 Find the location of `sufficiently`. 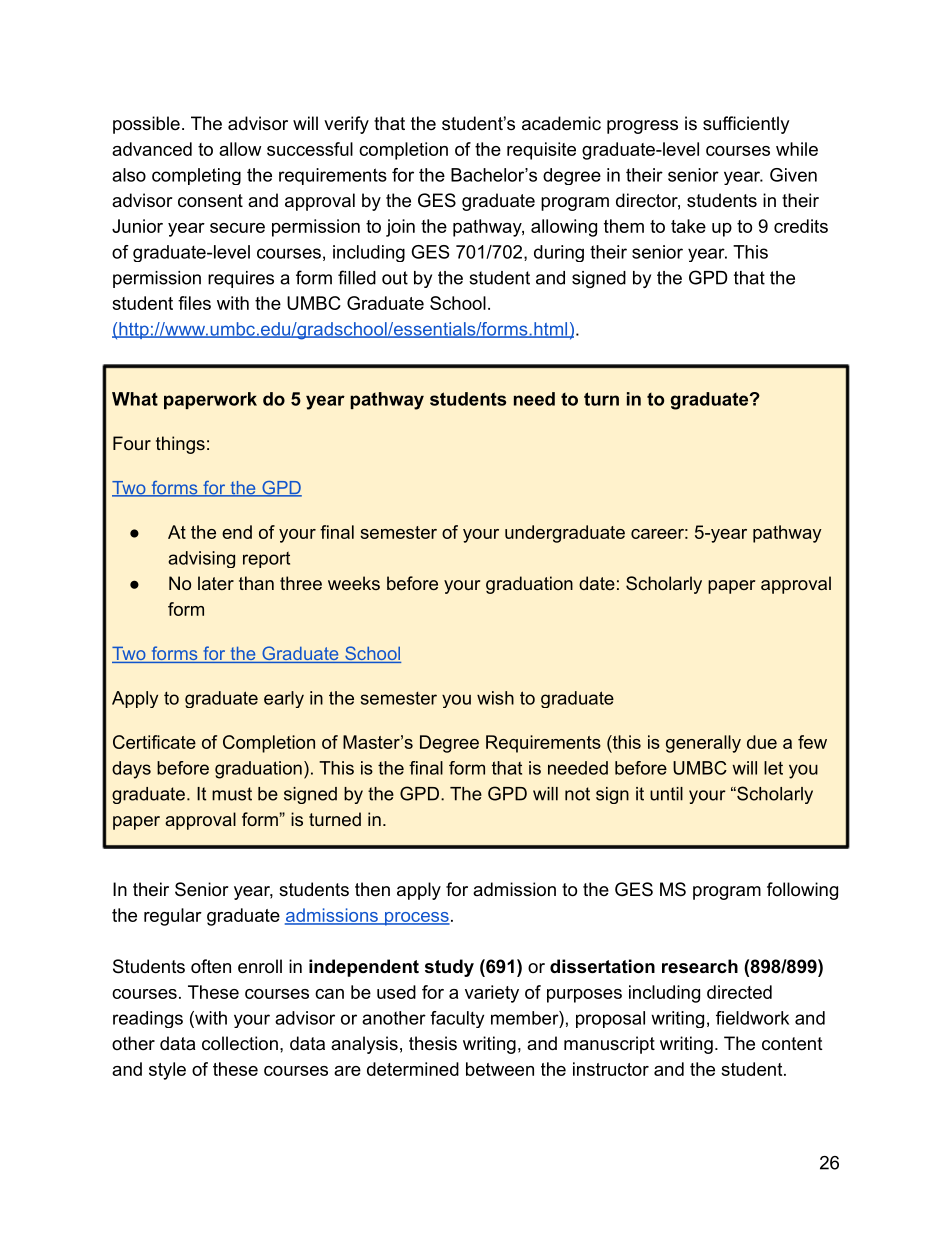

sufficiently is located at coordinates (746, 125).
